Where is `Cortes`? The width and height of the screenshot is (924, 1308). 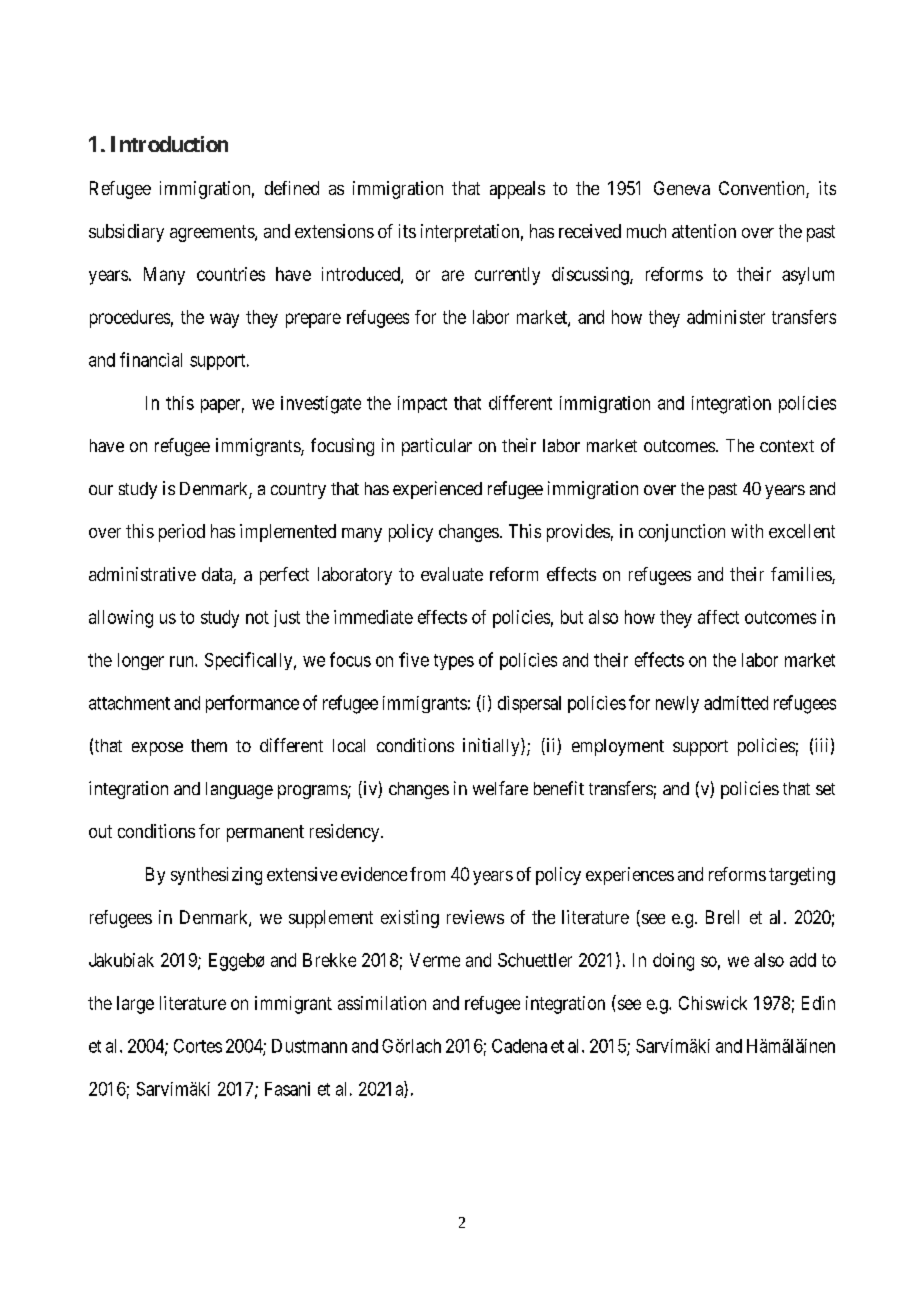 Cortes is located at coordinates (198, 1046).
